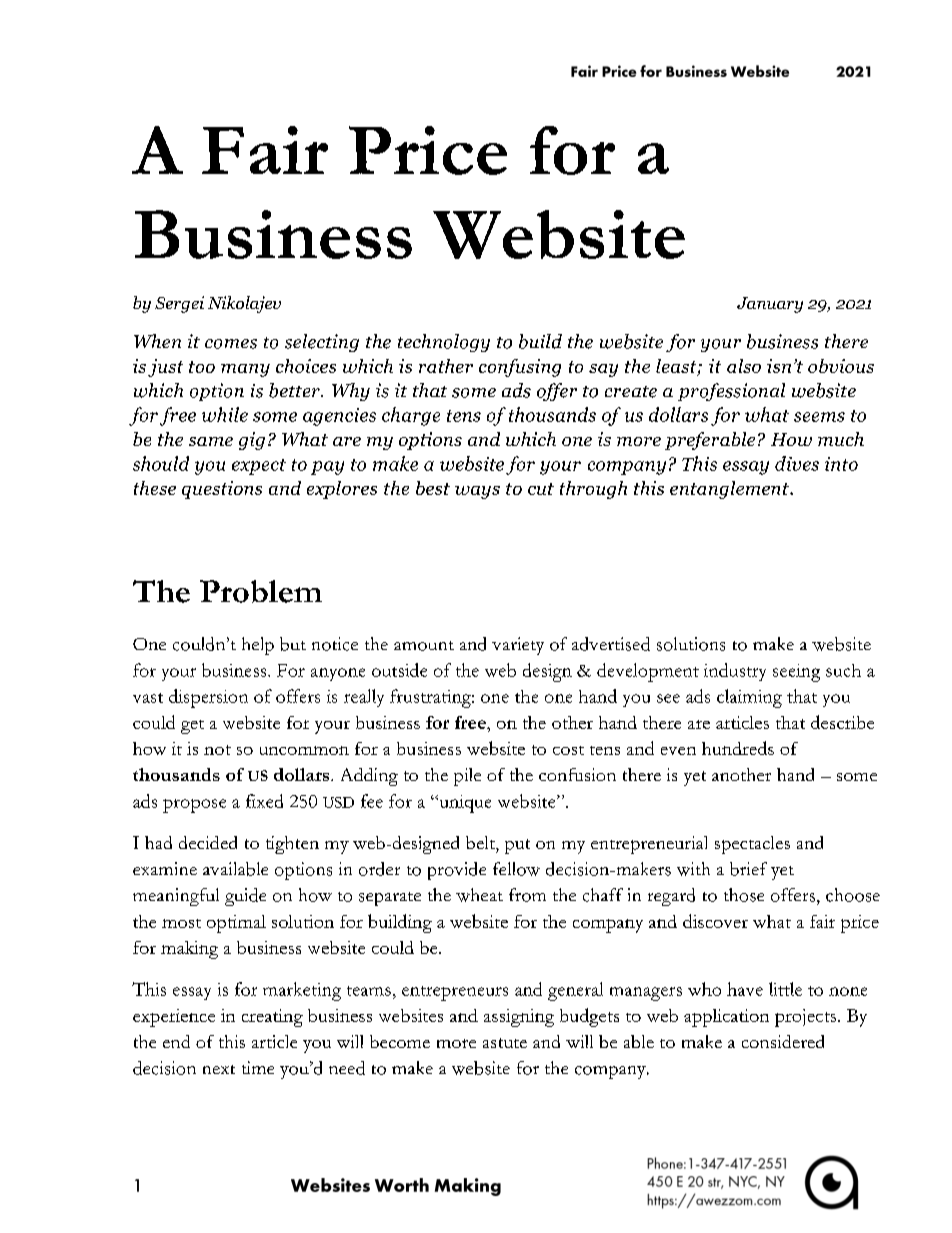  I want to click on spectacles, so click(752, 845).
